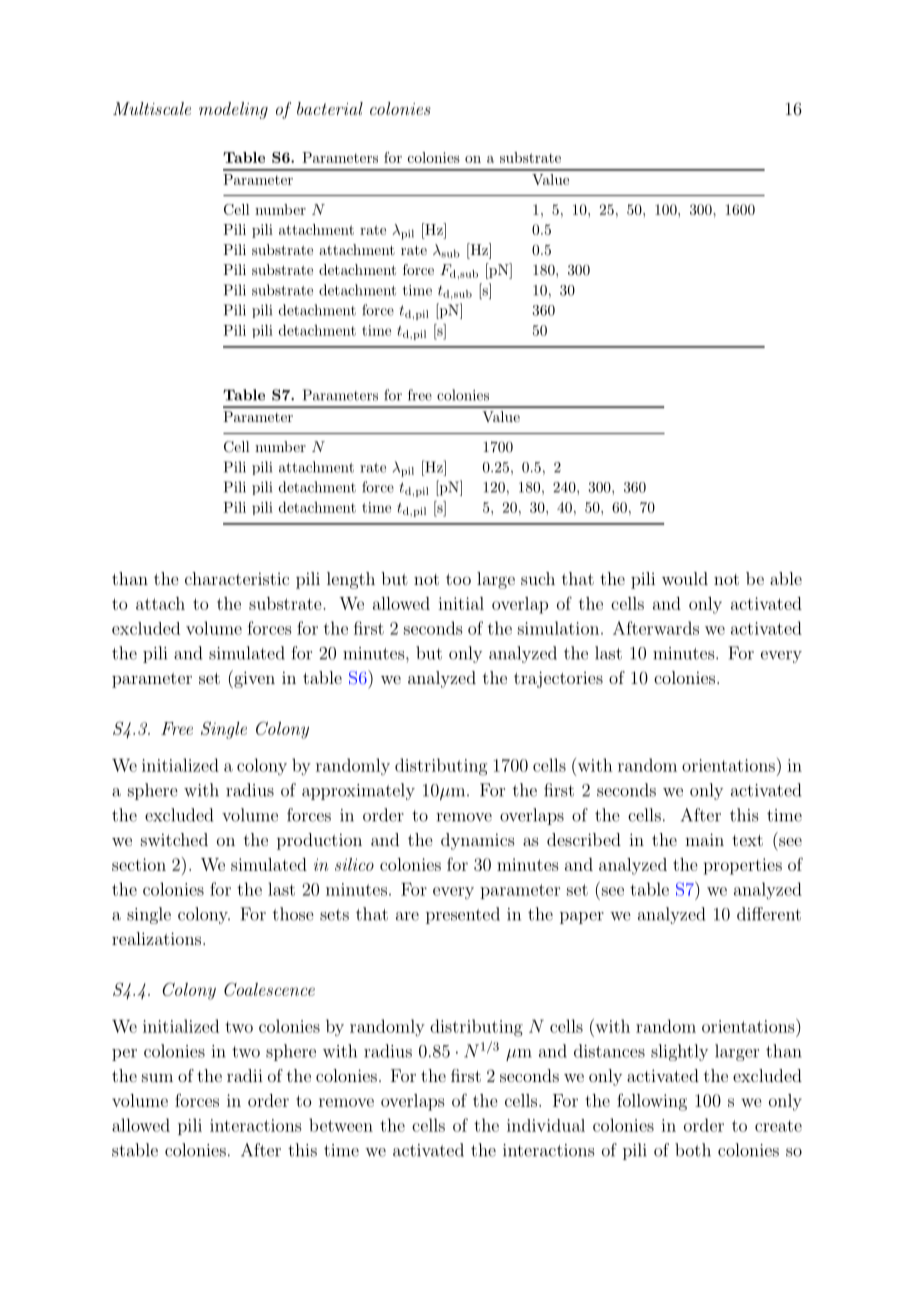 The width and height of the screenshot is (924, 1308). What do you see at coordinates (538, 578) in the screenshot?
I see `such` at bounding box center [538, 578].
